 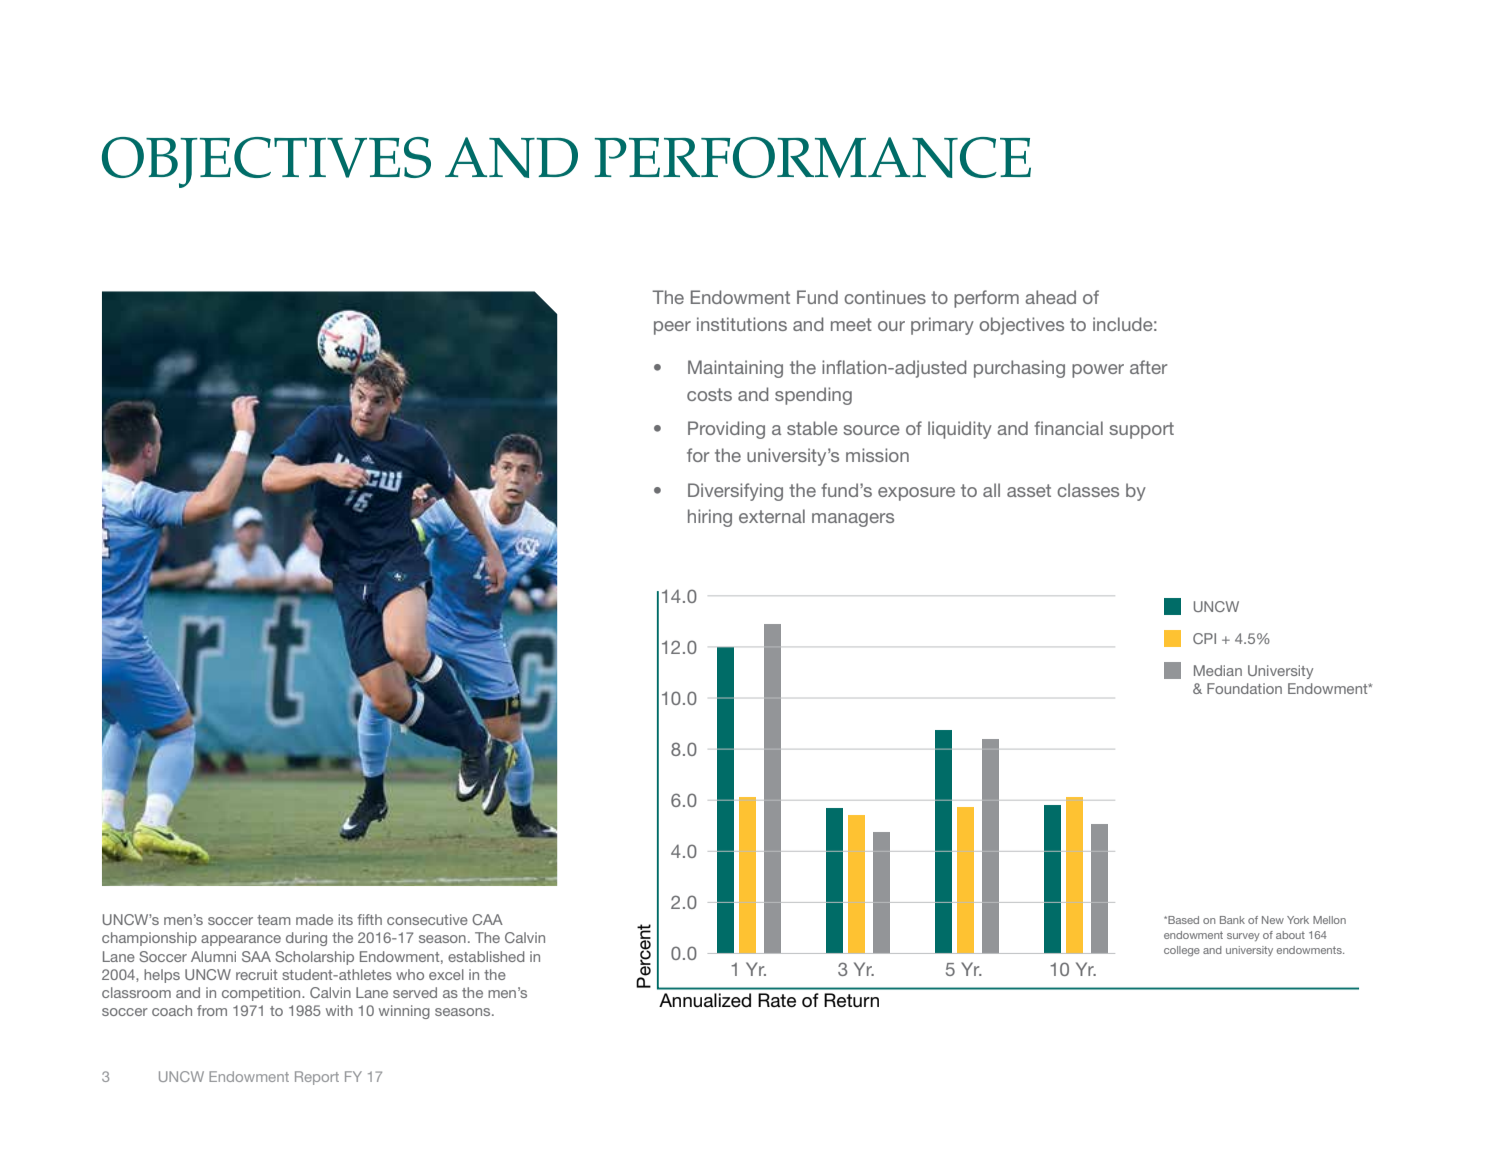 What do you see at coordinates (1182, 951) in the screenshot?
I see `college` at bounding box center [1182, 951].
